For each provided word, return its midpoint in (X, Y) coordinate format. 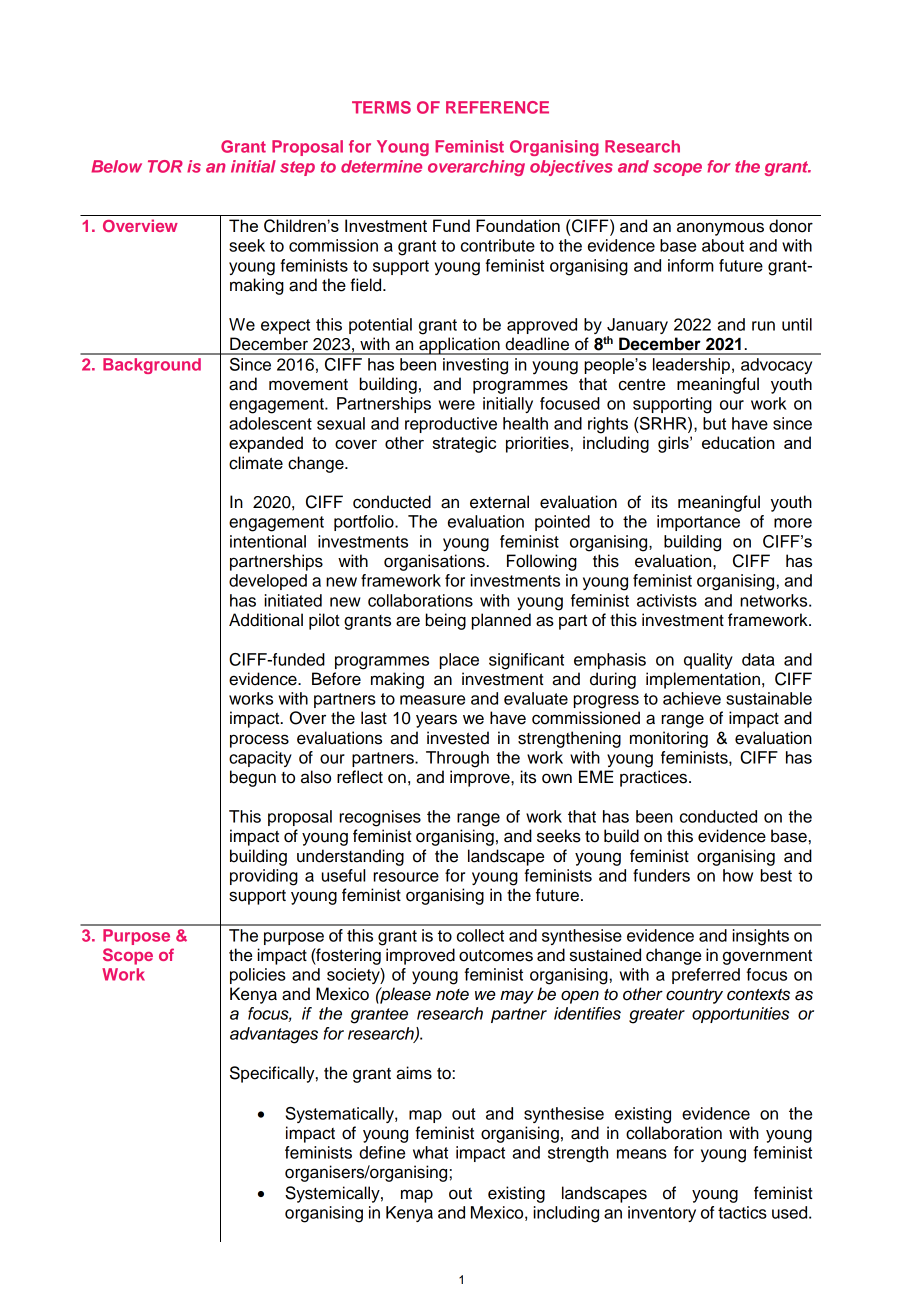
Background (152, 366)
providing (264, 877)
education (738, 442)
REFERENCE (497, 107)
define (382, 1152)
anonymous (720, 229)
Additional (266, 620)
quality (708, 661)
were (457, 405)
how (738, 875)
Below (116, 166)
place (459, 661)
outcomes (496, 956)
